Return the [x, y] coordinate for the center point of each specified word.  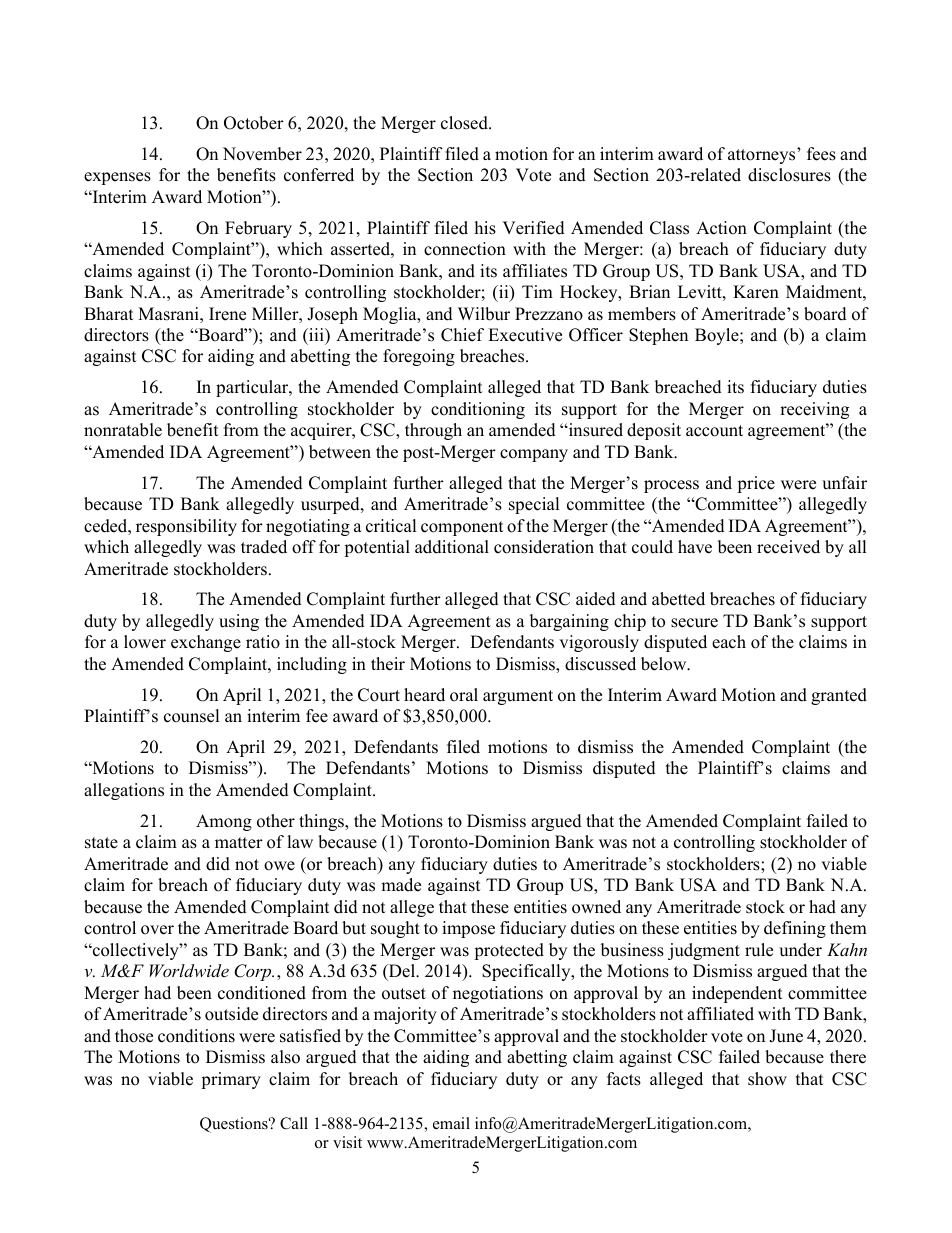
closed [465, 123]
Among [224, 822]
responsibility [186, 527]
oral [464, 695]
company [534, 455]
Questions [235, 1125]
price [756, 484]
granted [839, 696]
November [262, 154]
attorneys [763, 156]
